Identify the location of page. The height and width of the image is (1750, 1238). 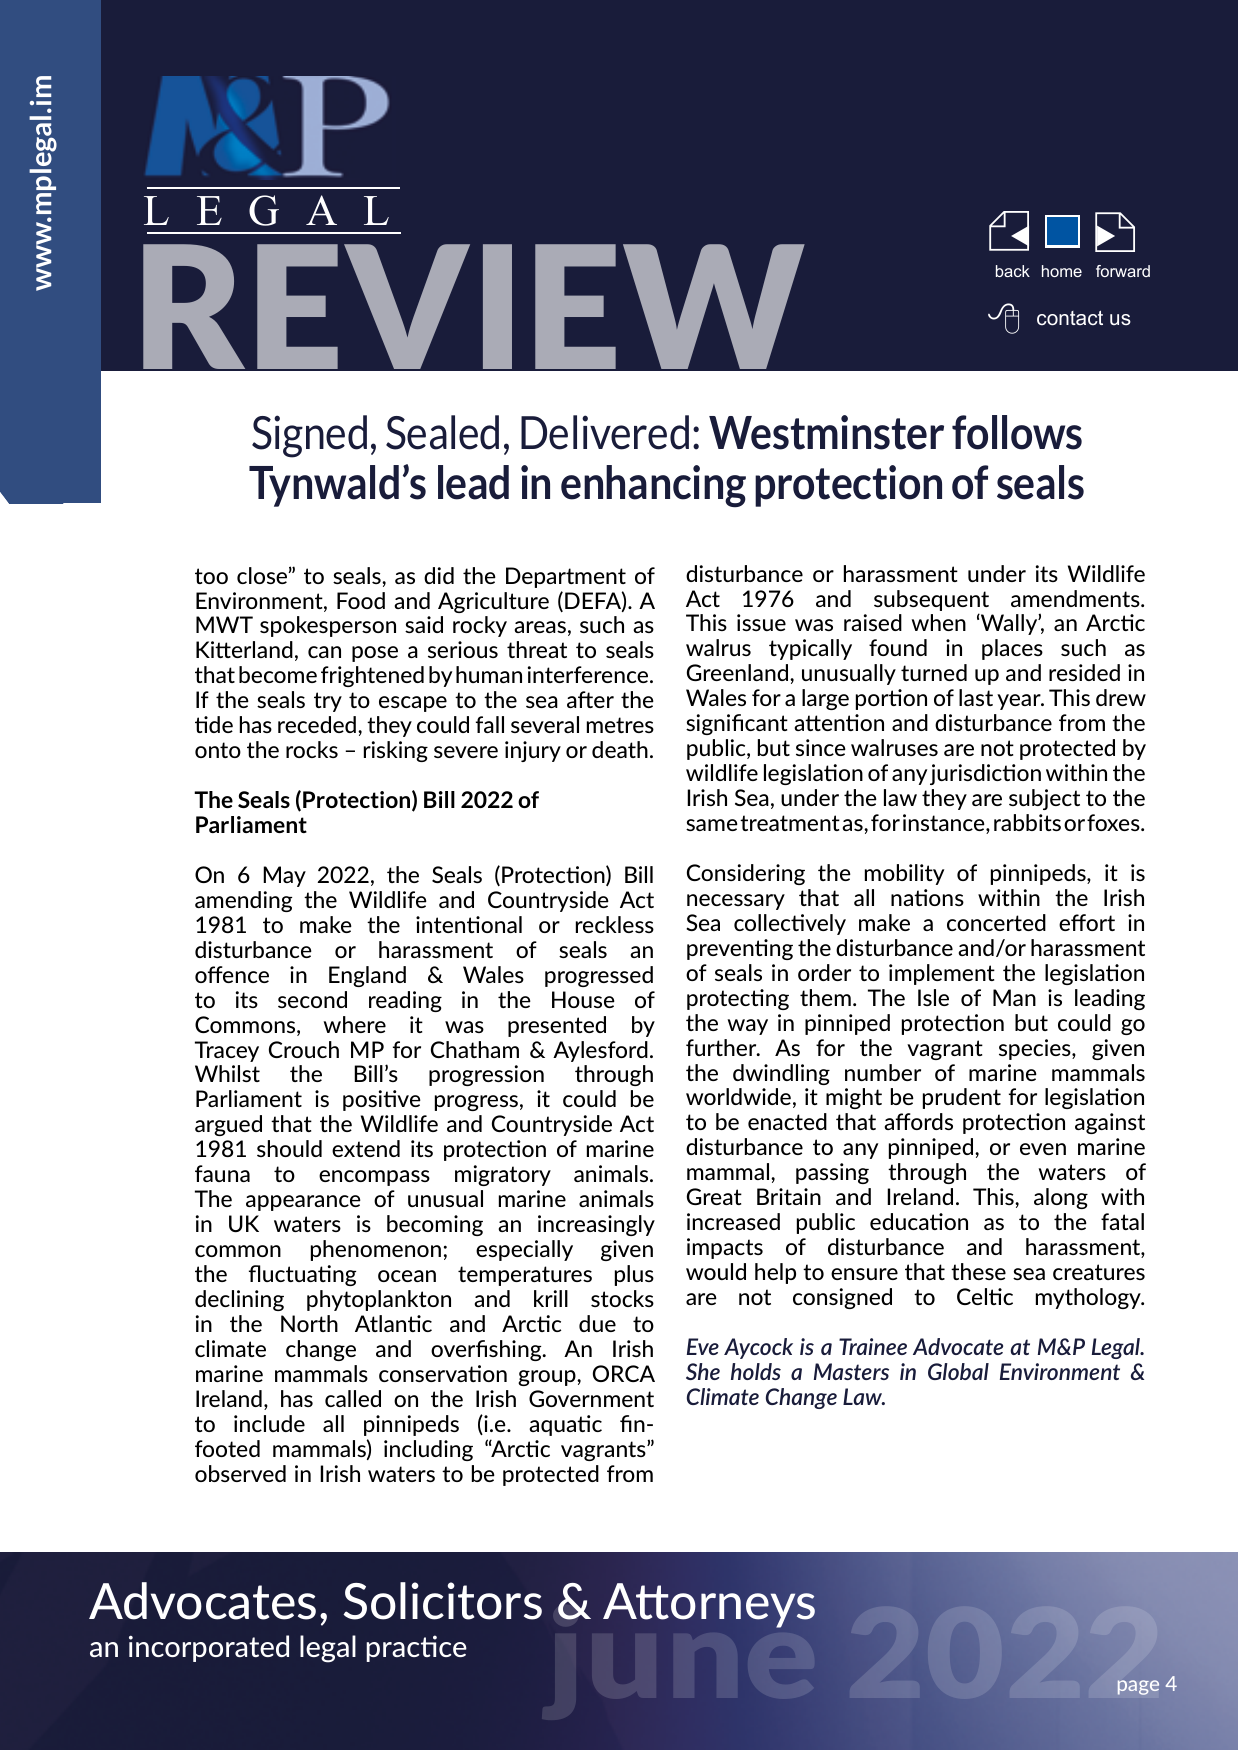
(1138, 1687).
